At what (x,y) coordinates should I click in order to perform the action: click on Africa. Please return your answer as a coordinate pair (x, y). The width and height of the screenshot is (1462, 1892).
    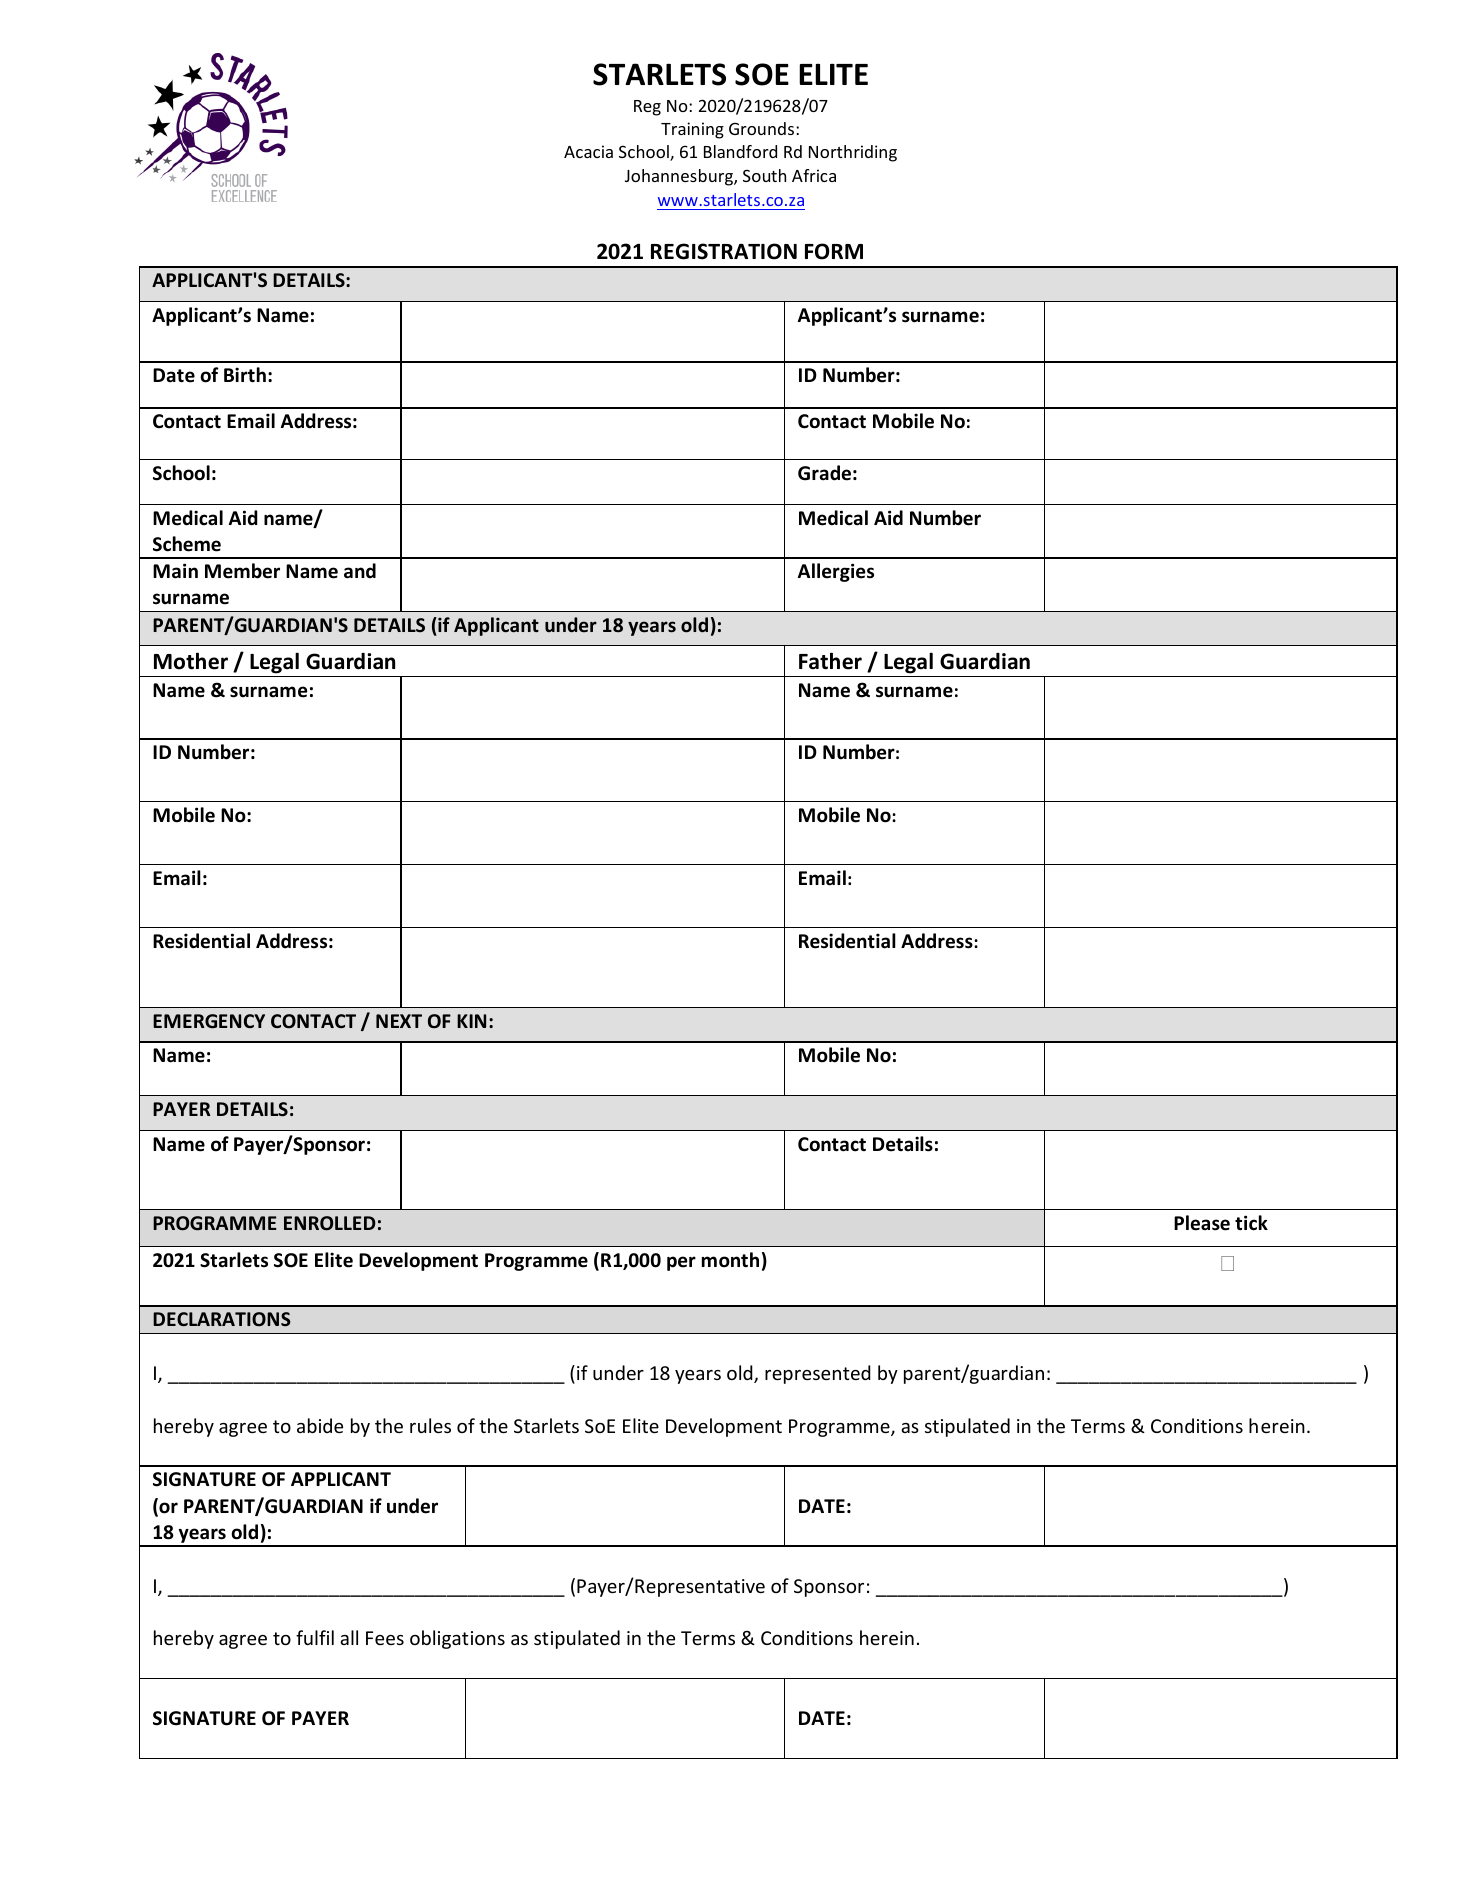
    Looking at the image, I should click on (814, 175).
